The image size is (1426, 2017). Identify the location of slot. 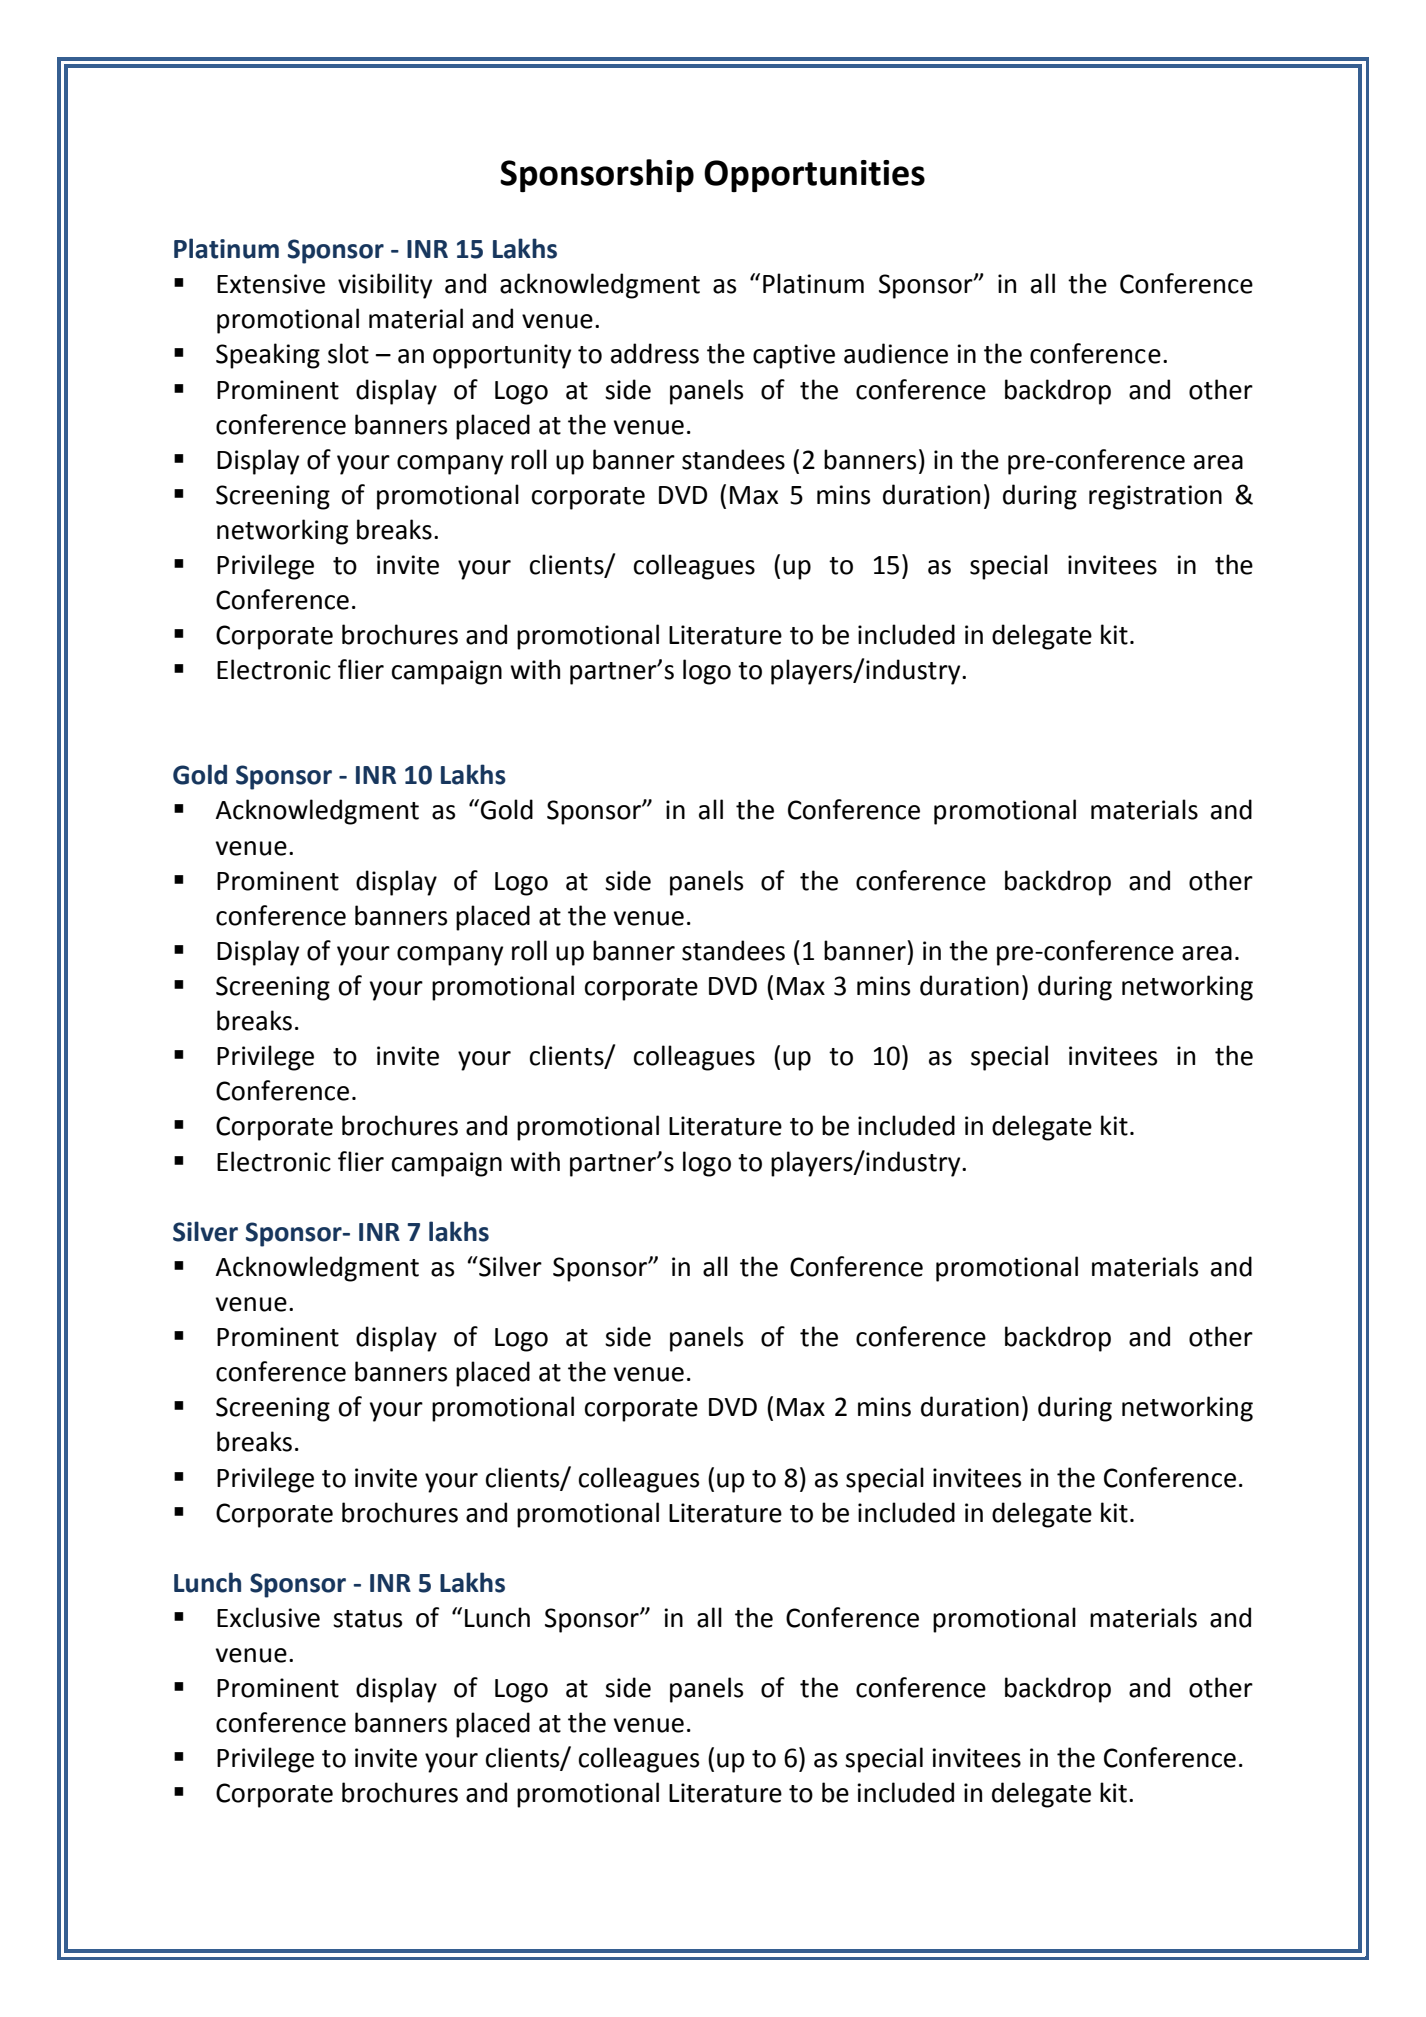
(348, 353).
